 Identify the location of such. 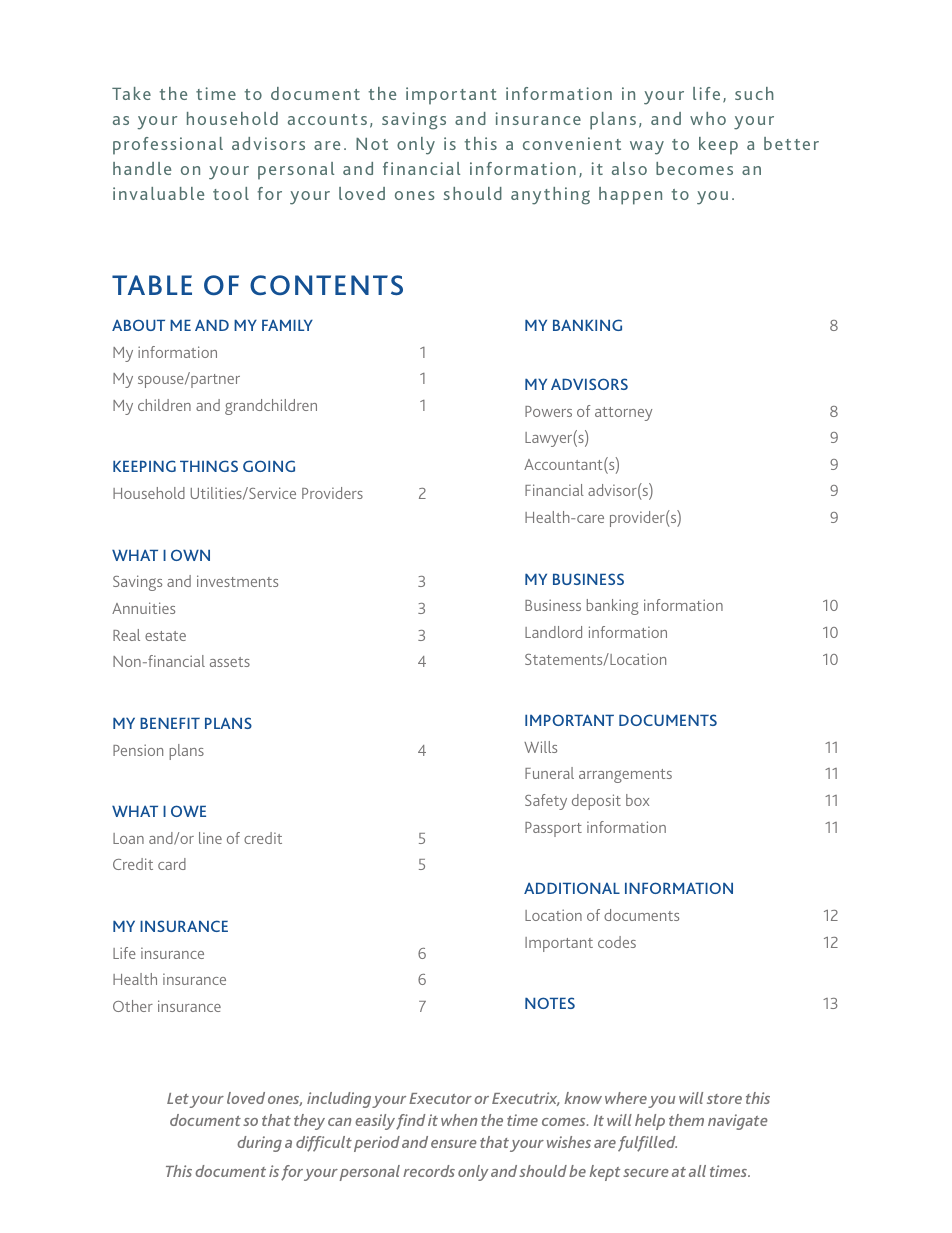
(754, 93).
